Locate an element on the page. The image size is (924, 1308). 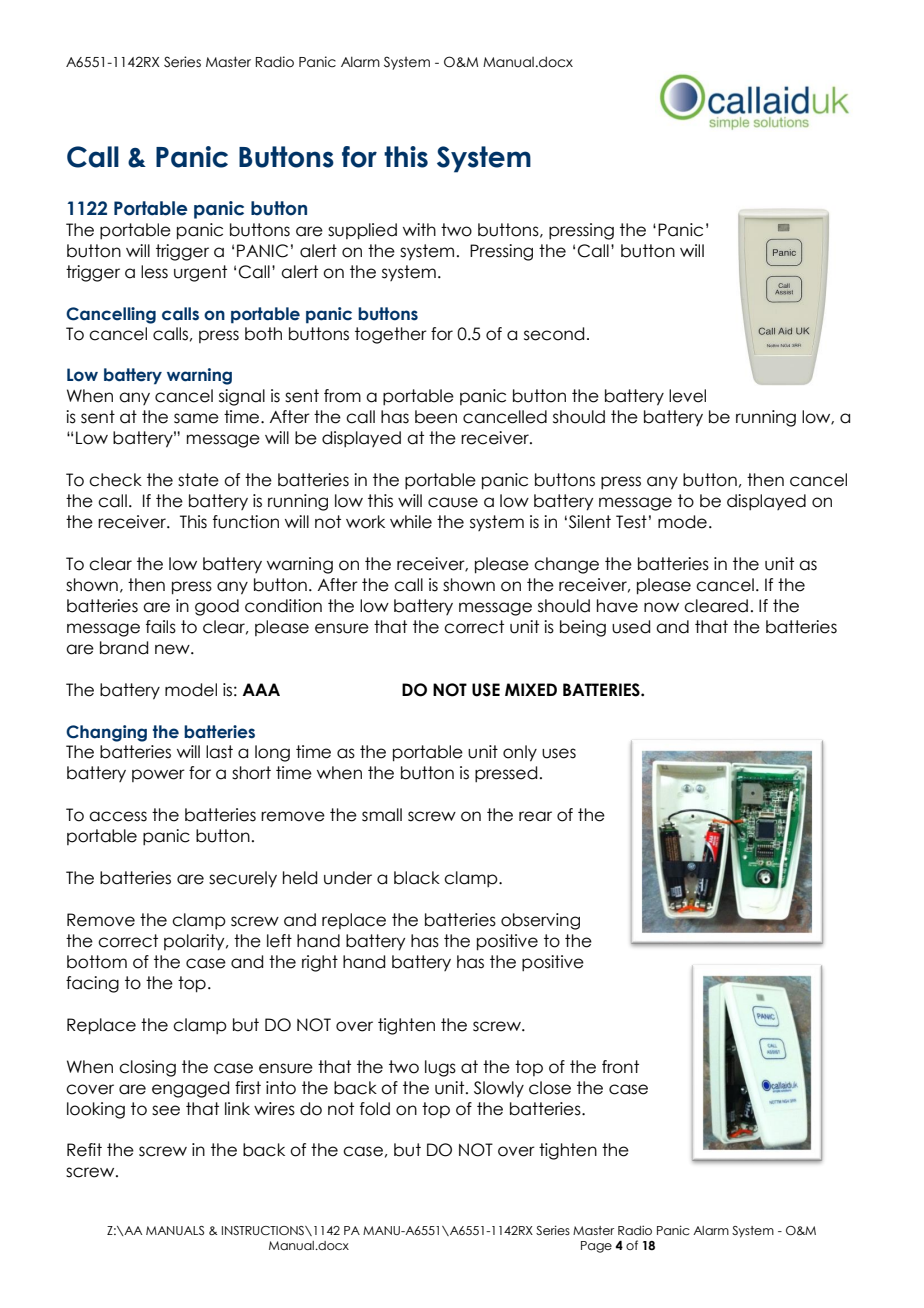
observing is located at coordinates (540, 921).
